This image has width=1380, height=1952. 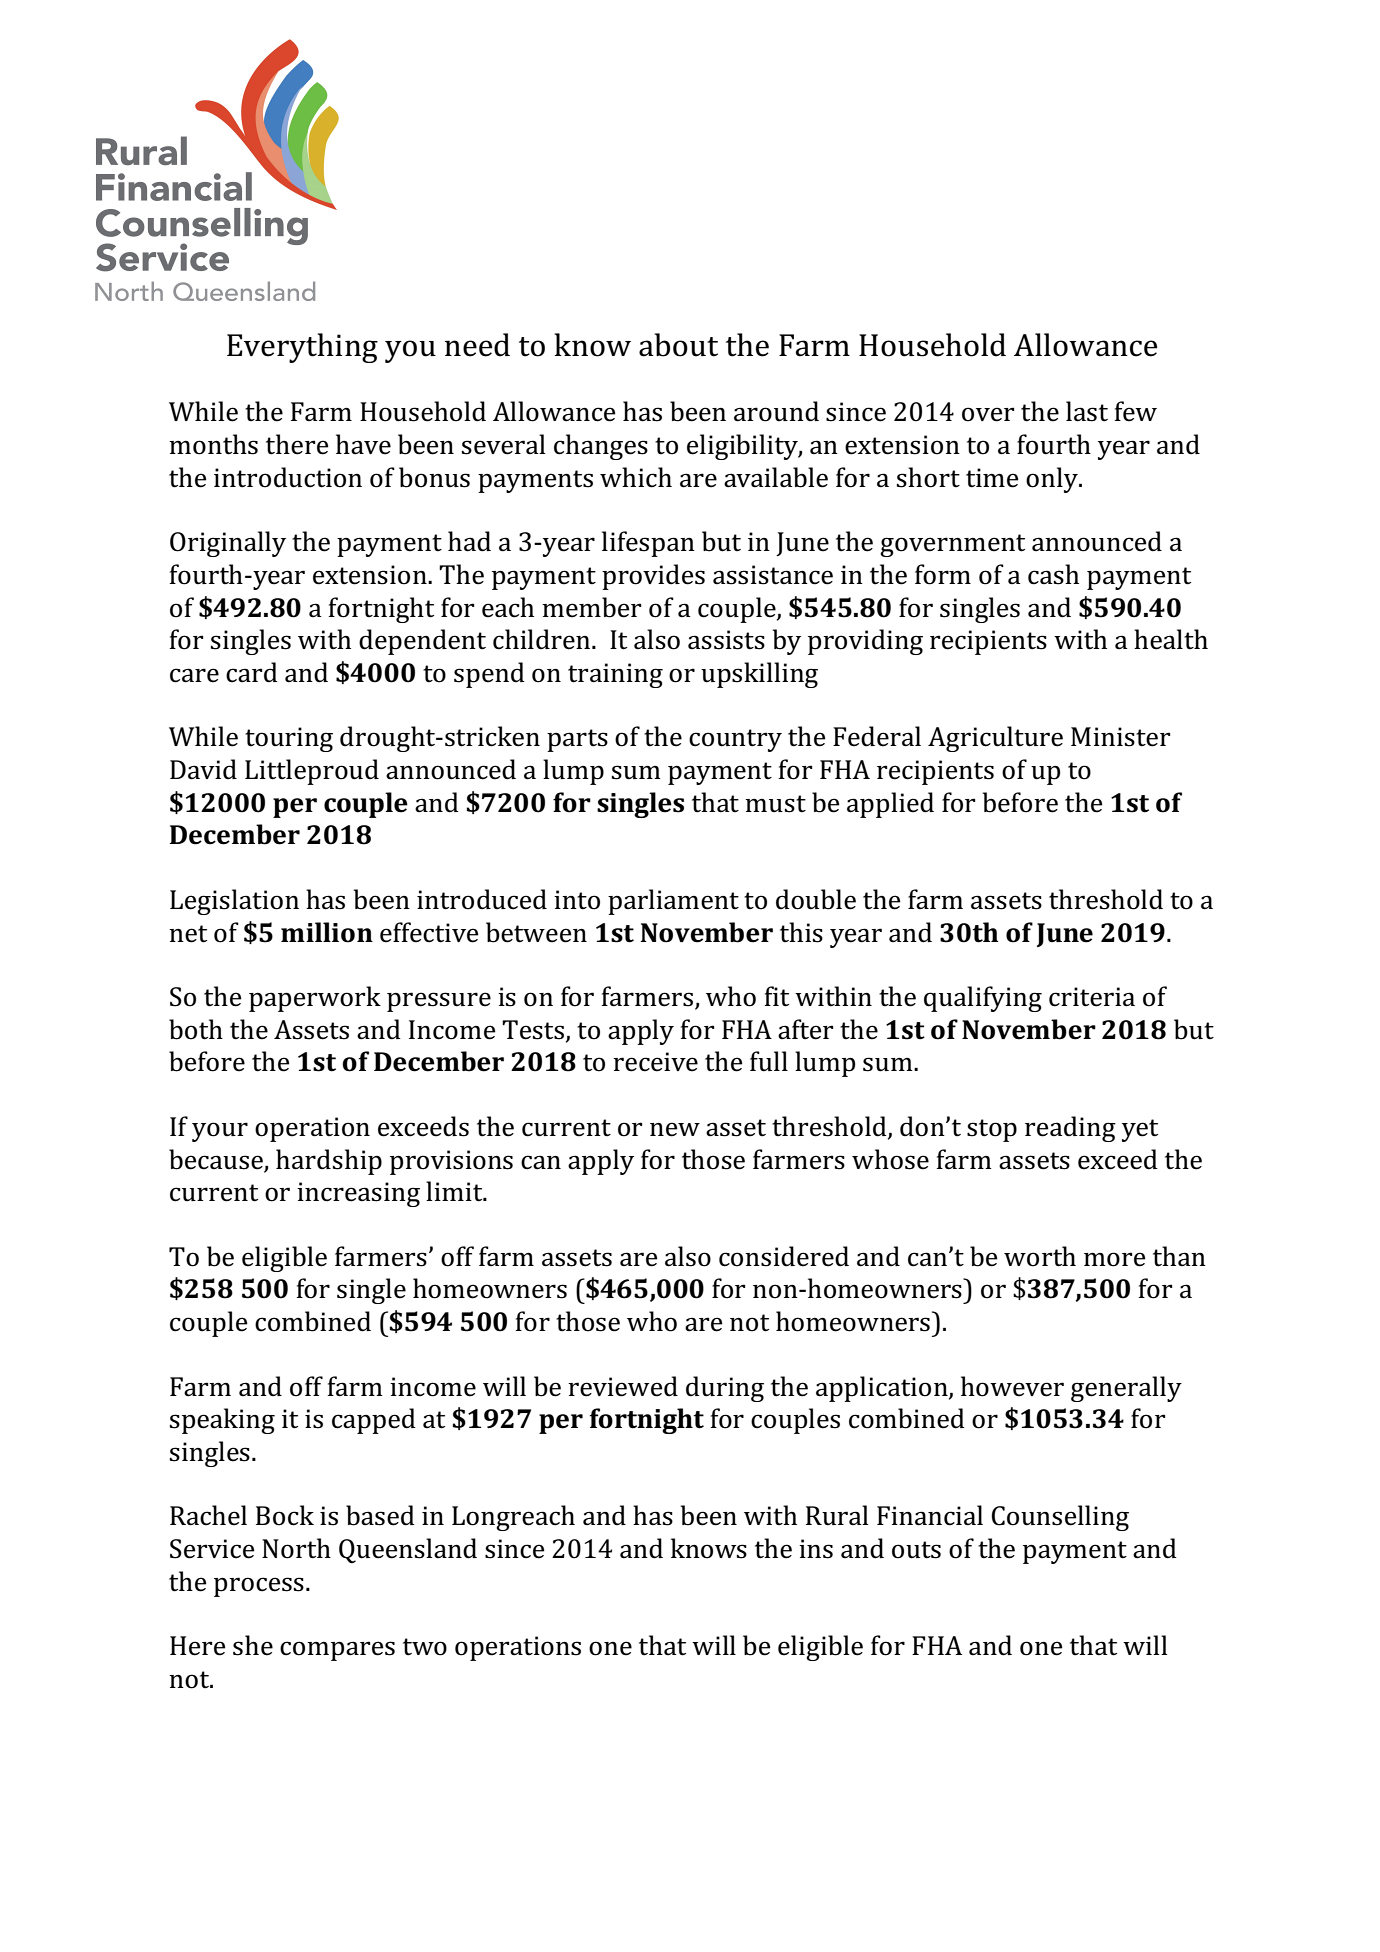 What do you see at coordinates (675, 1129) in the image?
I see `new` at bounding box center [675, 1129].
